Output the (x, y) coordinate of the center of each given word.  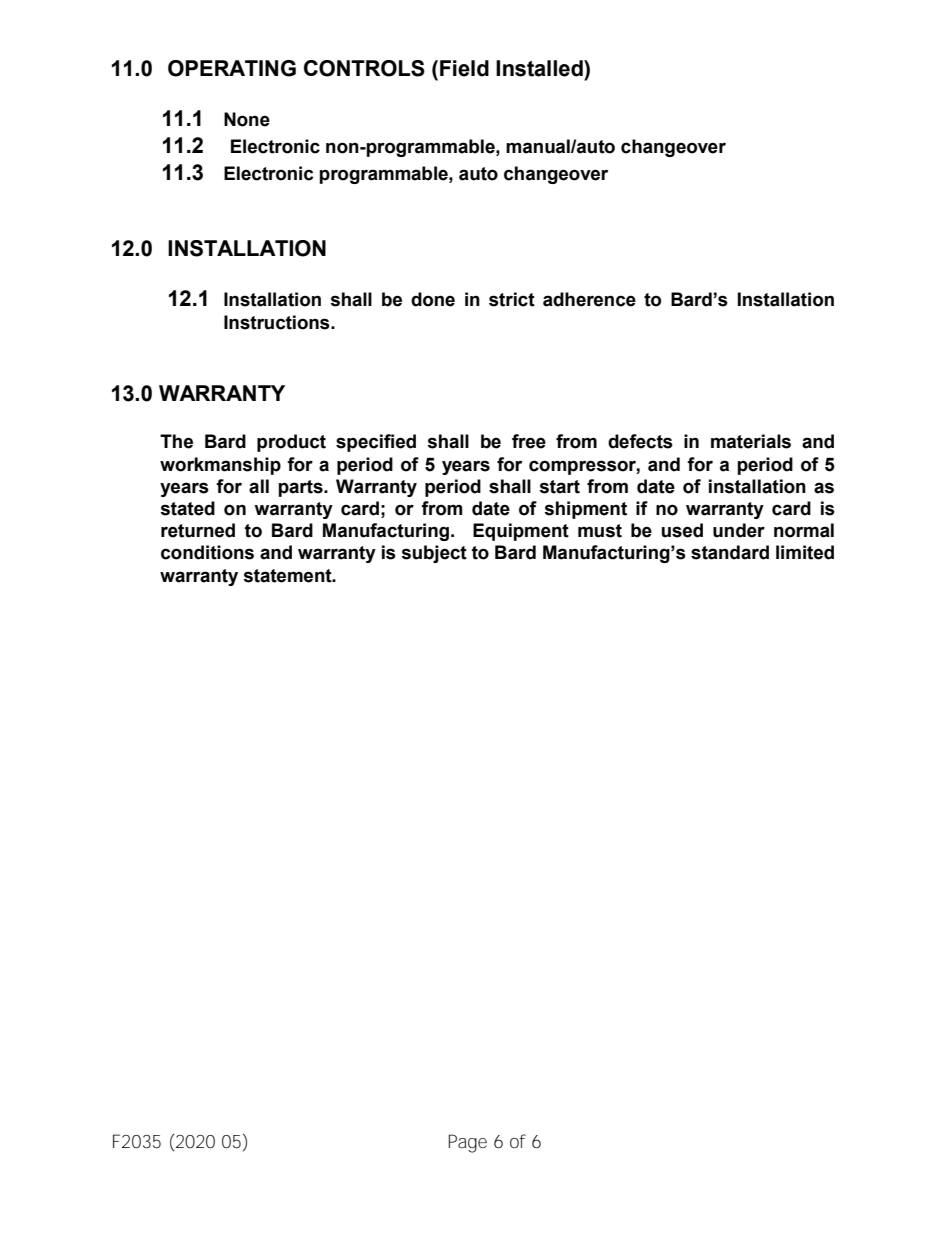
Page (468, 1143)
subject (434, 554)
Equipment (521, 532)
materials (751, 441)
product (291, 443)
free (529, 441)
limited (805, 552)
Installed (540, 68)
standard (730, 552)
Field (464, 68)
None (247, 119)
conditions (207, 552)
